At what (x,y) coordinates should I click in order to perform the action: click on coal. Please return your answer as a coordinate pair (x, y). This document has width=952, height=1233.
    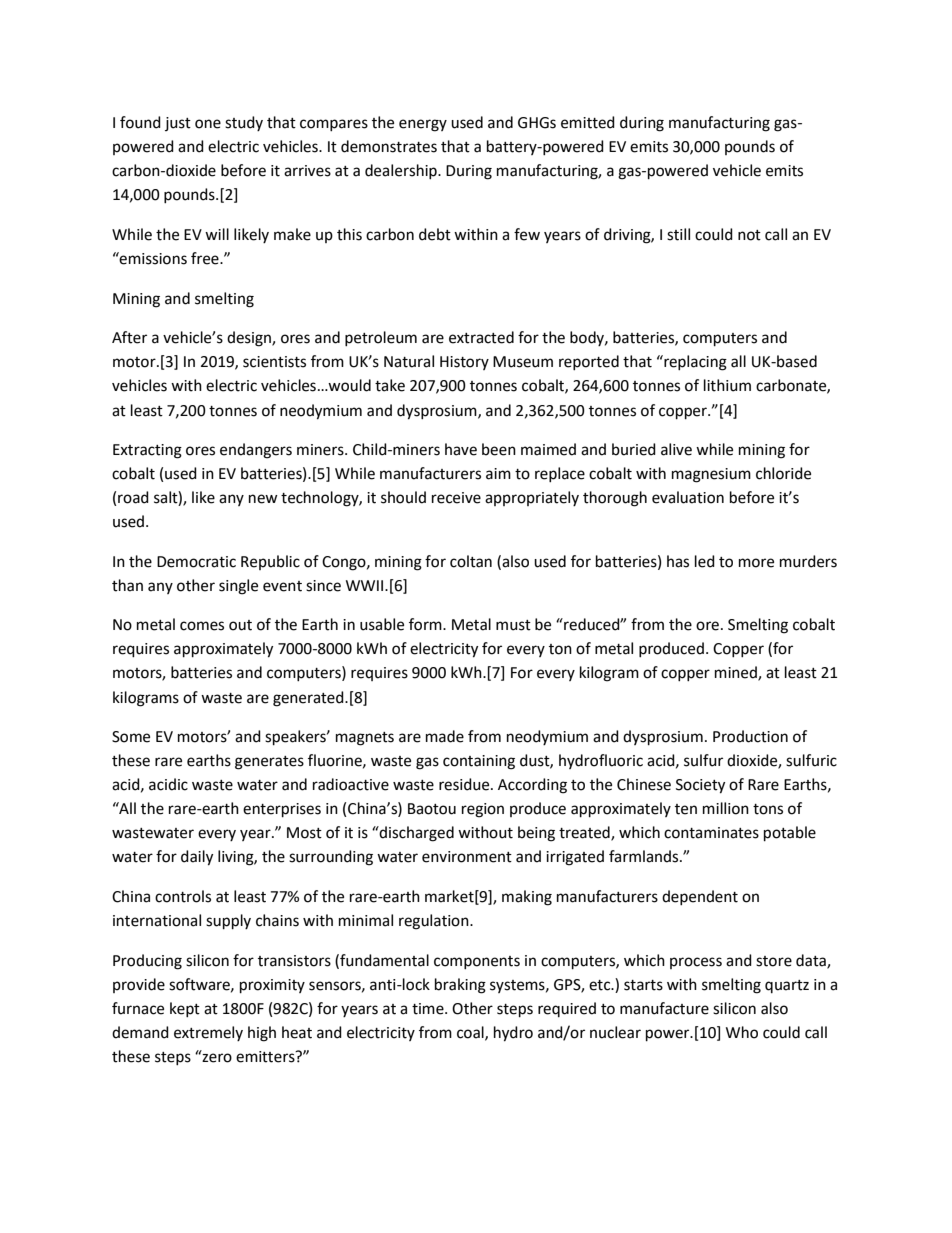
    Looking at the image, I should click on (471, 1033).
